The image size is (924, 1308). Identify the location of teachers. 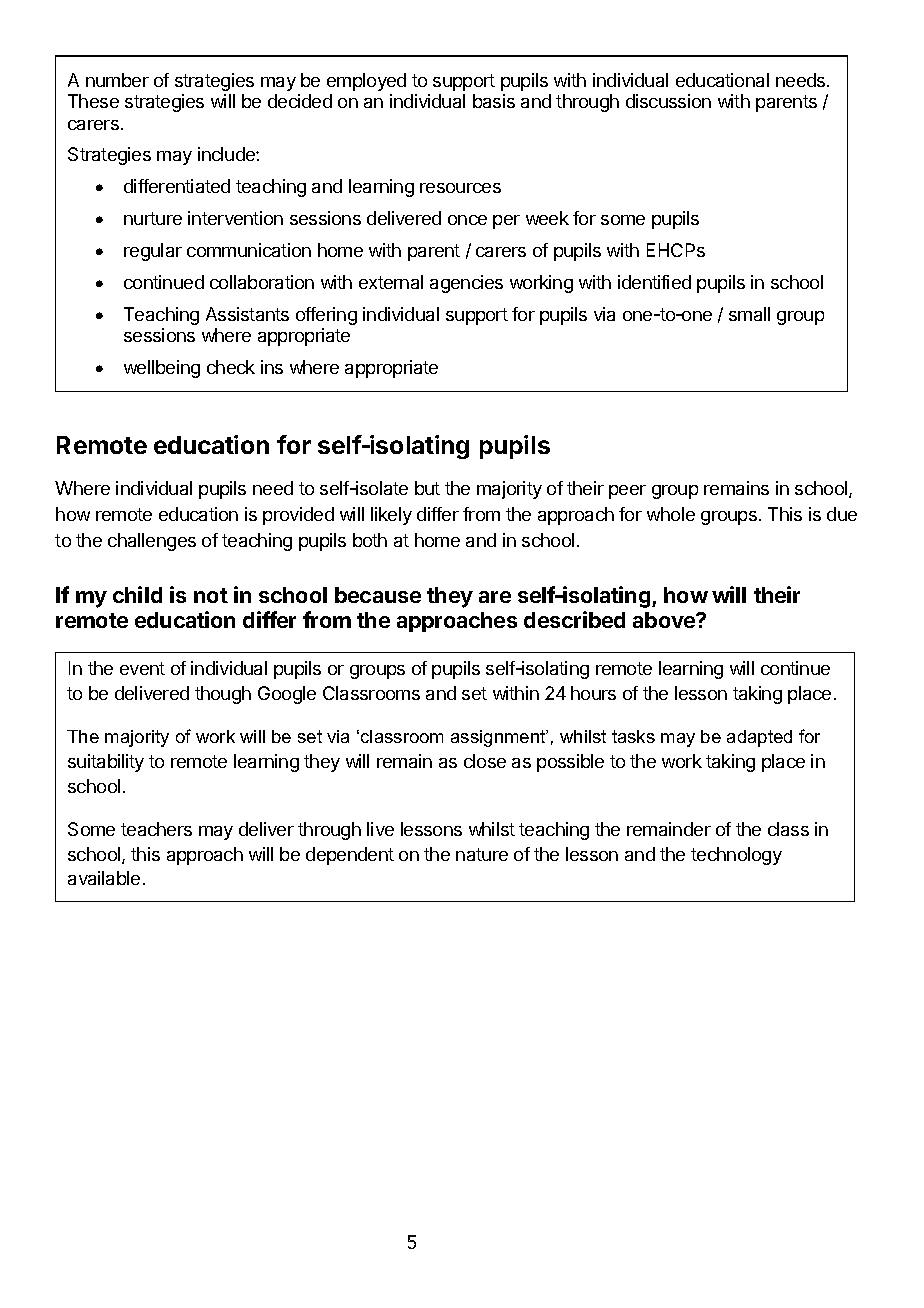
(156, 829).
